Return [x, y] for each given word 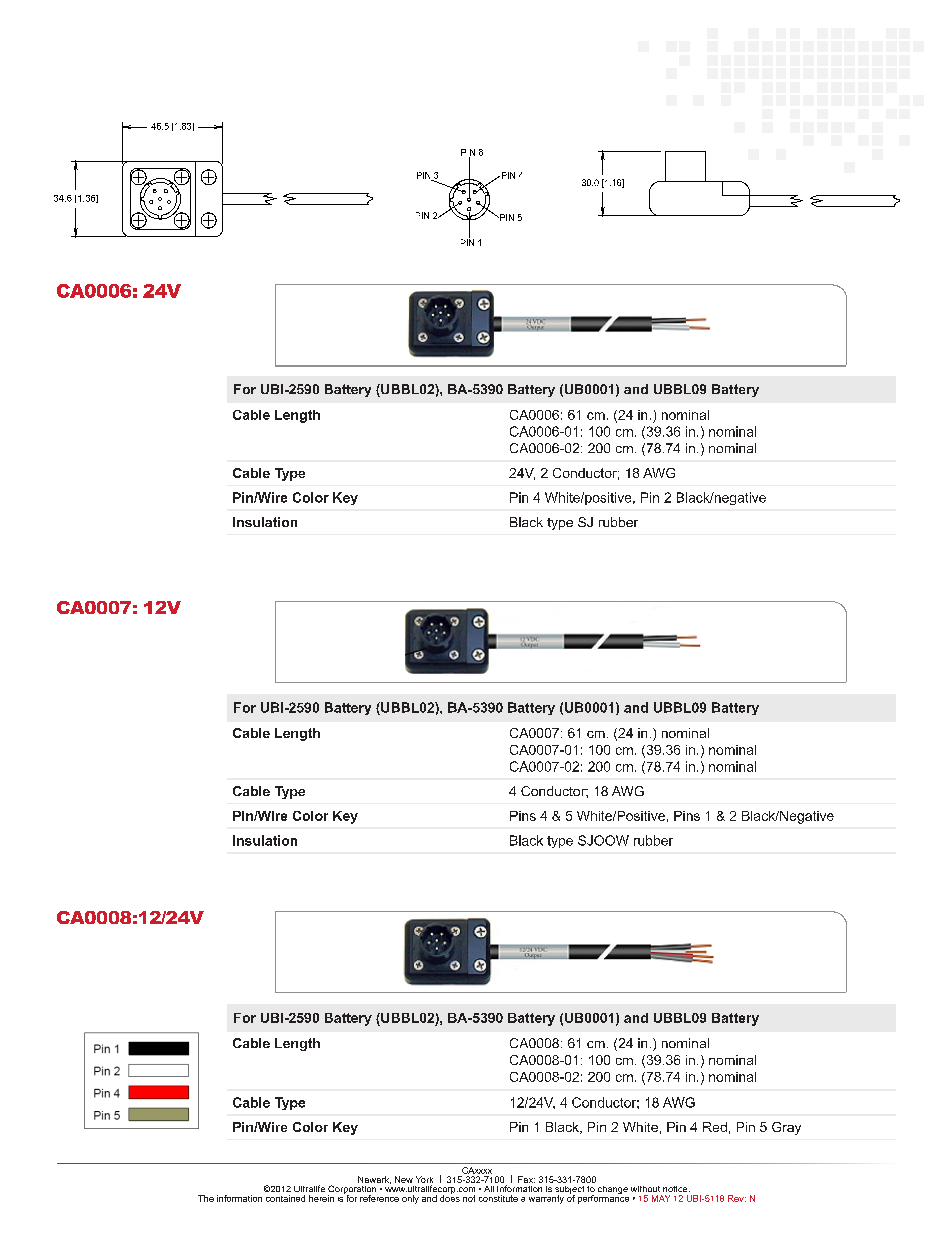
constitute [498, 1198]
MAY [661, 1198]
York [424, 1181]
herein [321, 1198]
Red [715, 1127]
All [489, 1189]
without [645, 1189]
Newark [374, 1180]
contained [285, 1198]
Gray [786, 1128]
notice [676, 1189]
